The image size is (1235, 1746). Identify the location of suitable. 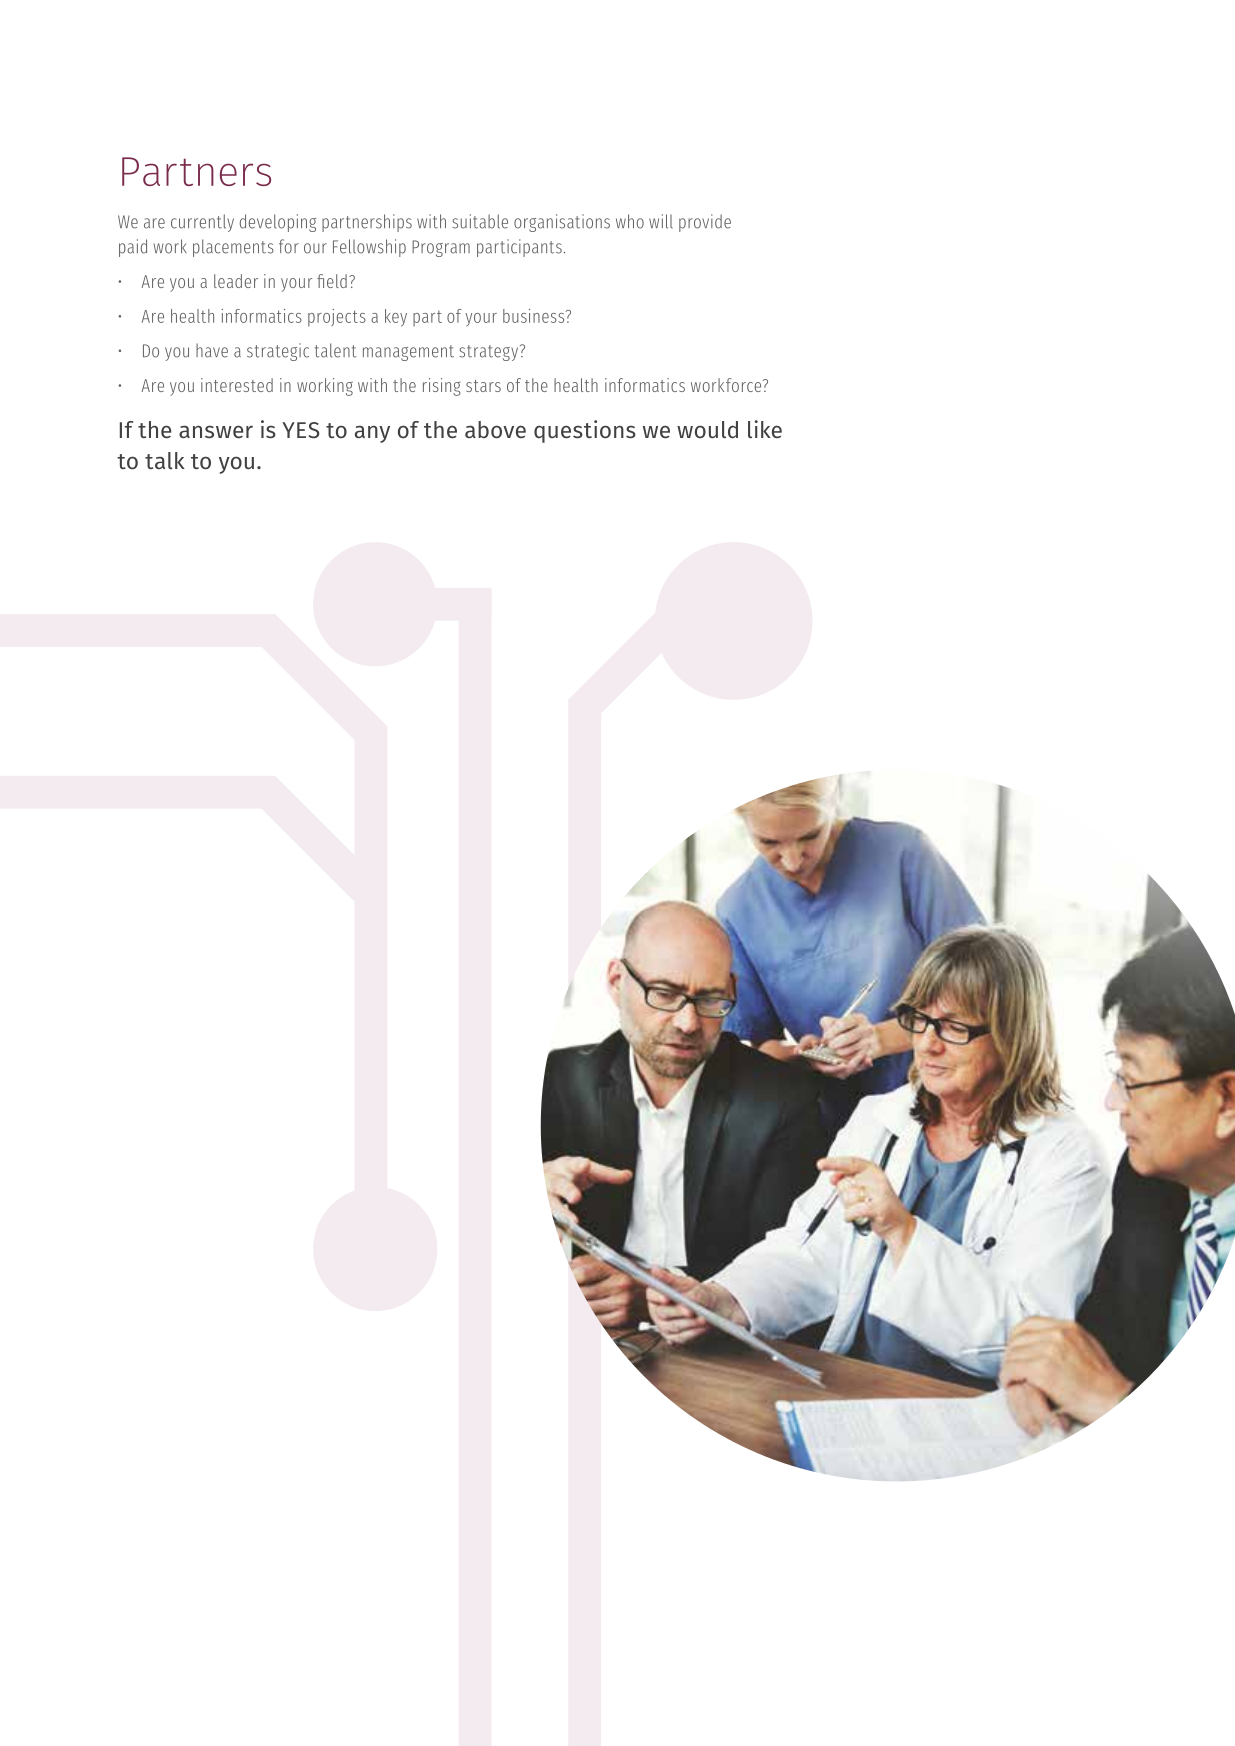
(480, 221).
